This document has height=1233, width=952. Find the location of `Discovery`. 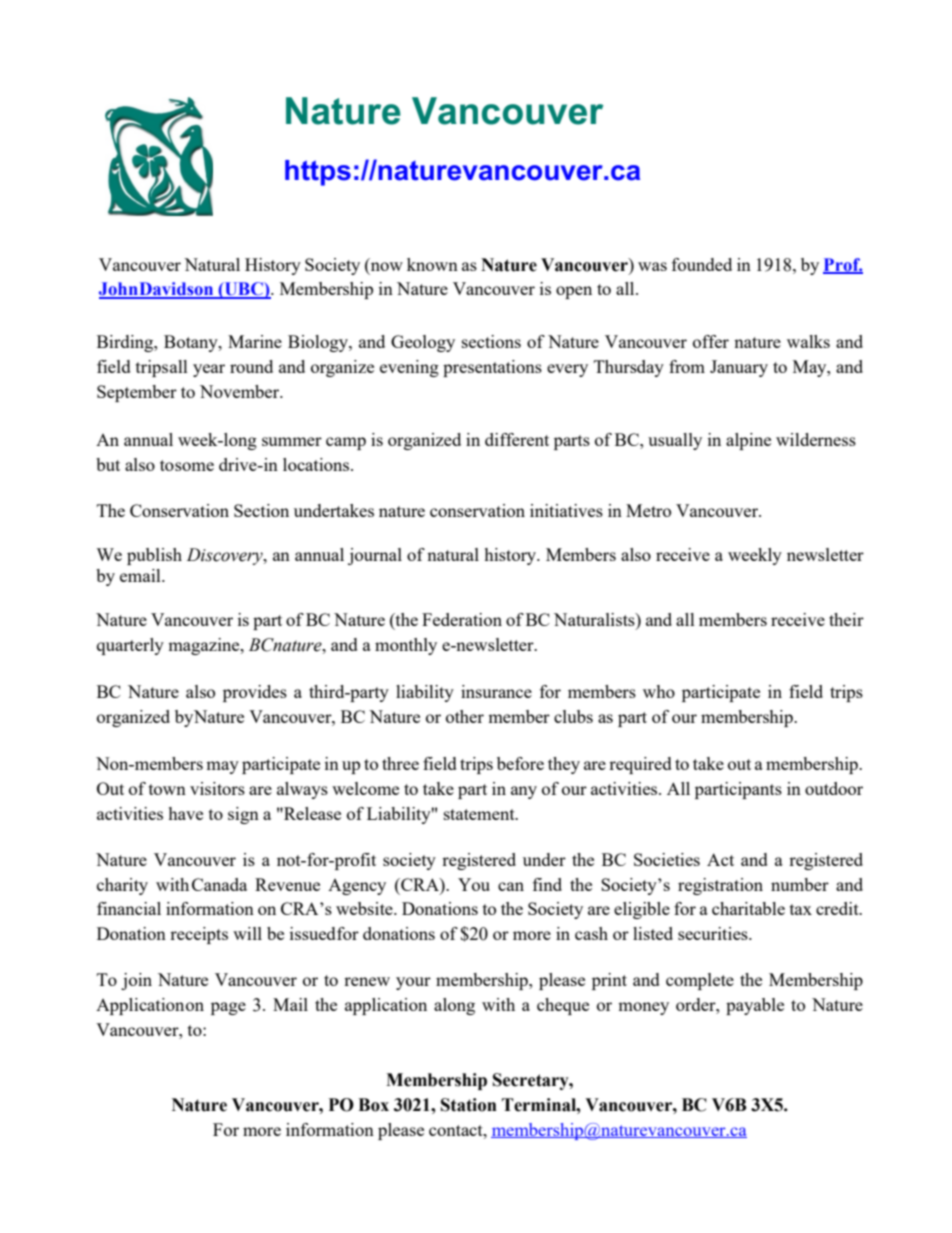

Discovery is located at coordinates (226, 556).
